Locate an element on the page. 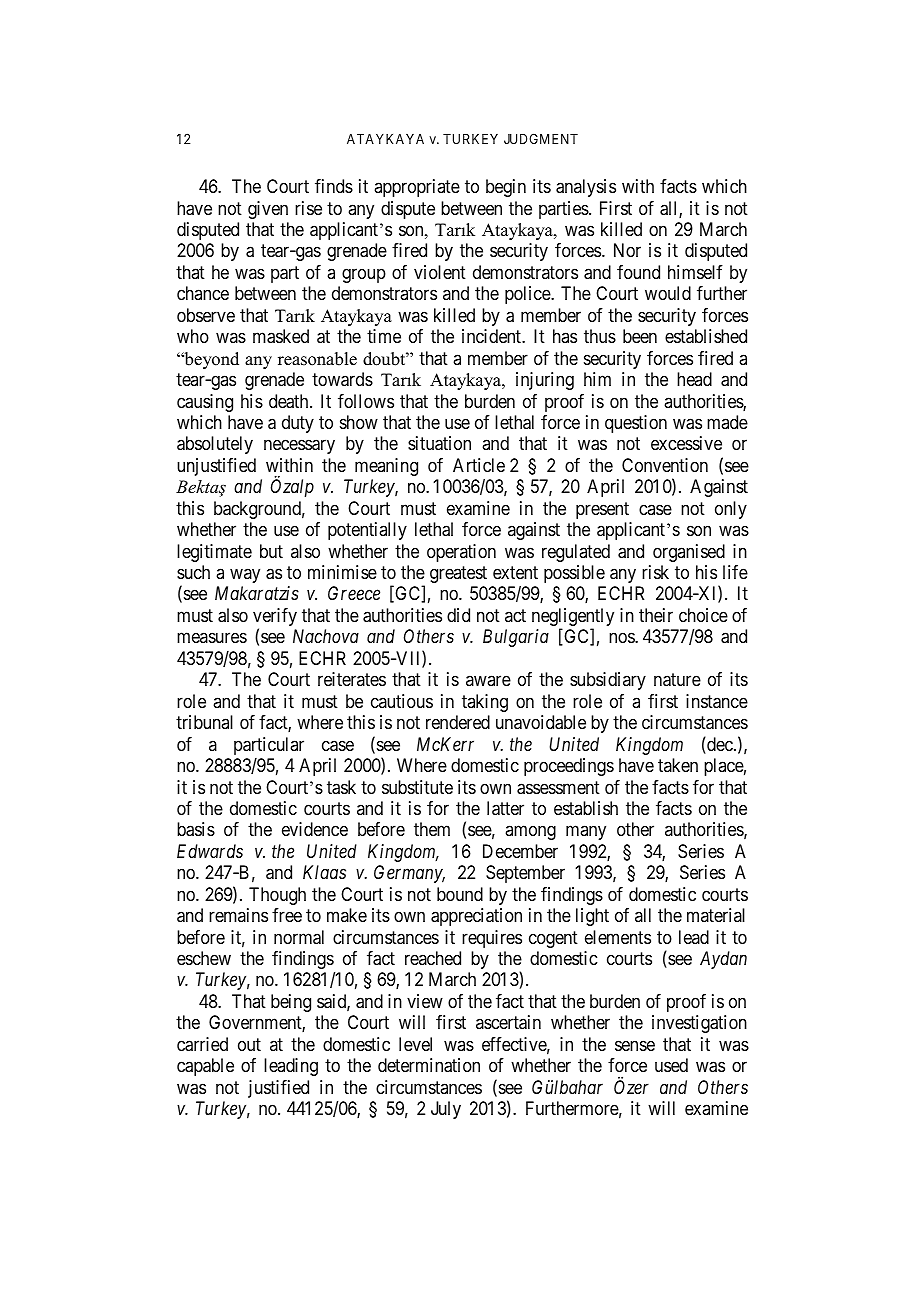 Image resolution: width=924 pixels, height=1308 pixels. taken is located at coordinates (678, 765).
